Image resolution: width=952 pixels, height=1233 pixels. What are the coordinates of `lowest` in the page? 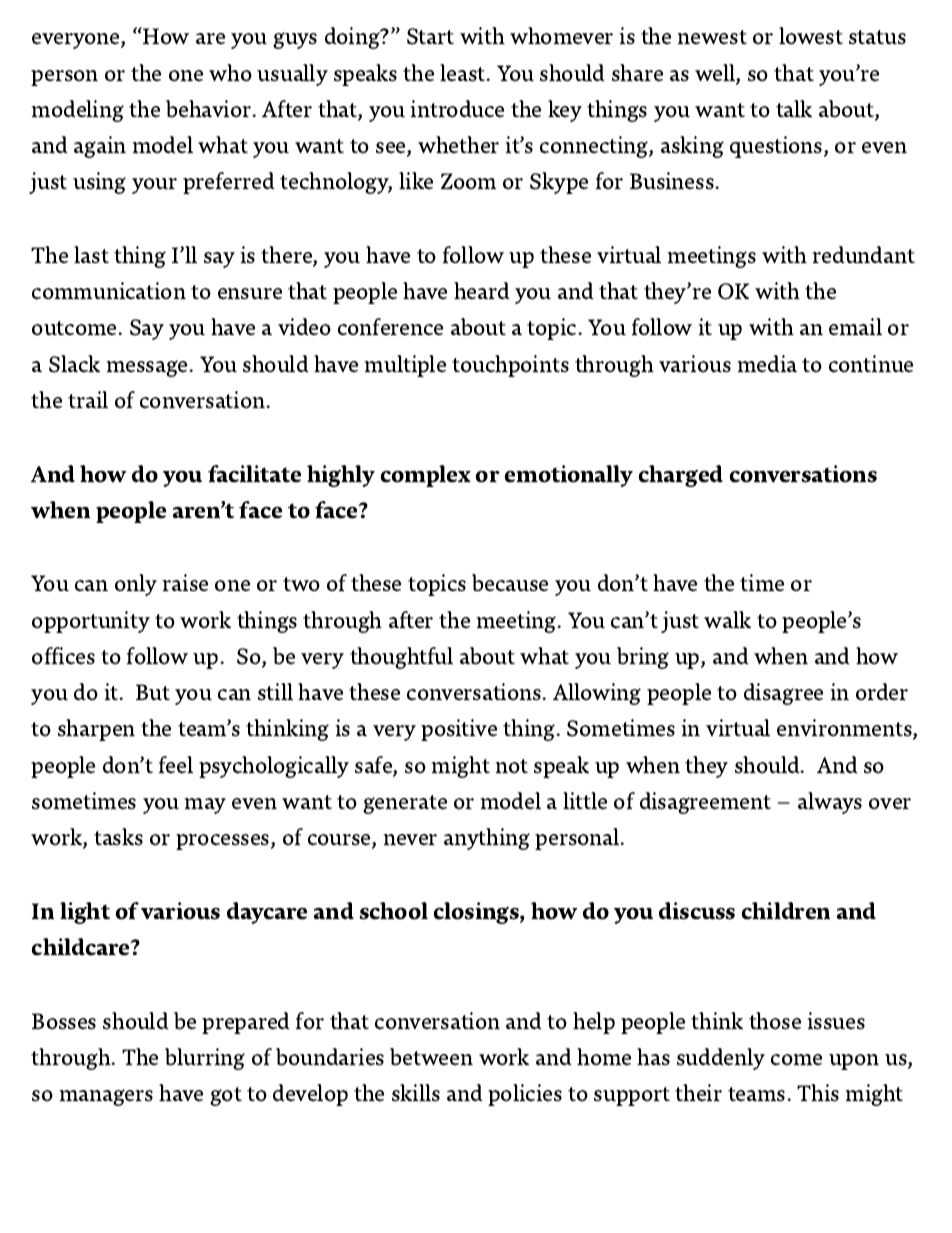 It's located at (811, 36).
